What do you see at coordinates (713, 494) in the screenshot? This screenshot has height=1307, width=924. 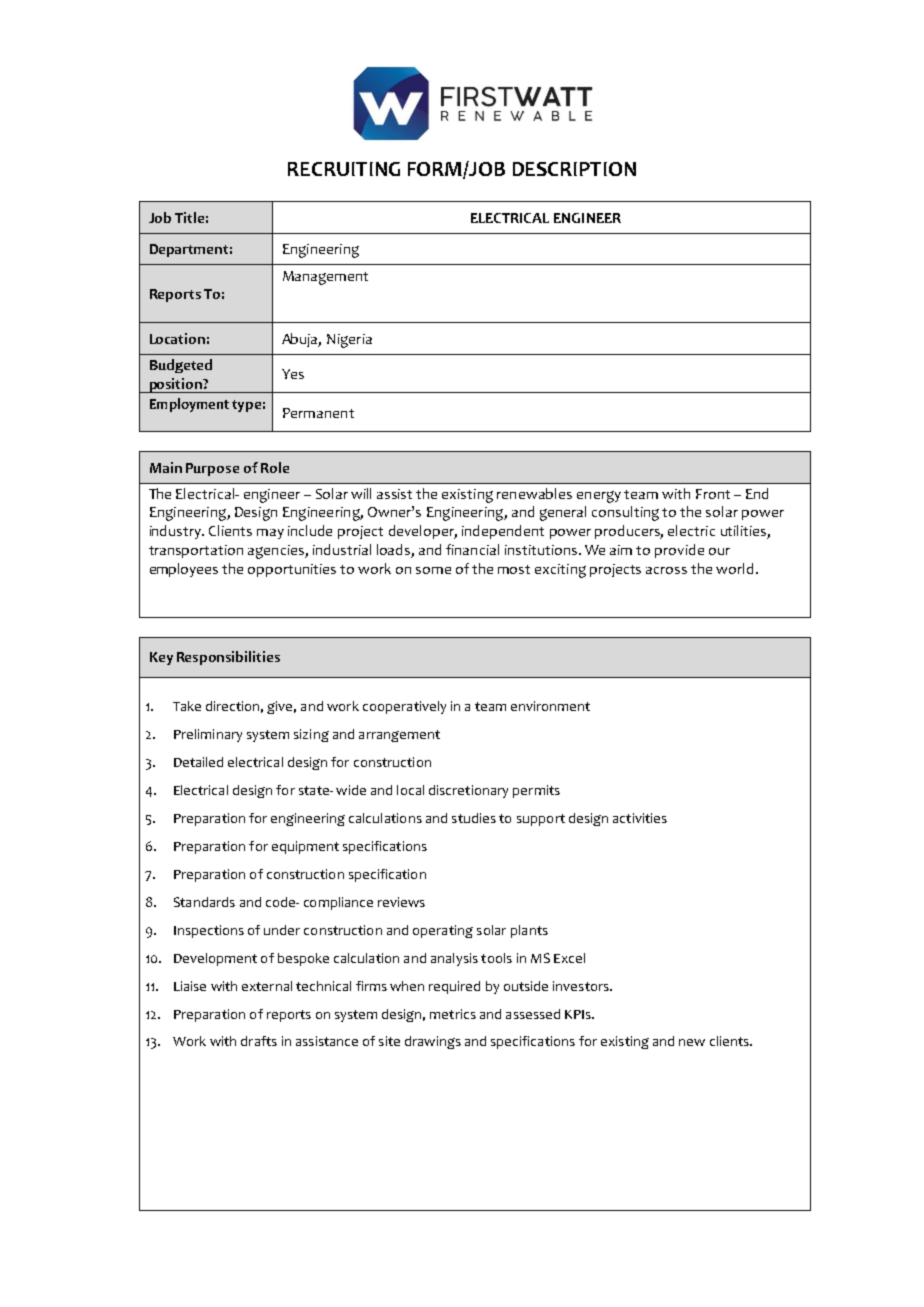 I see `Front` at bounding box center [713, 494].
